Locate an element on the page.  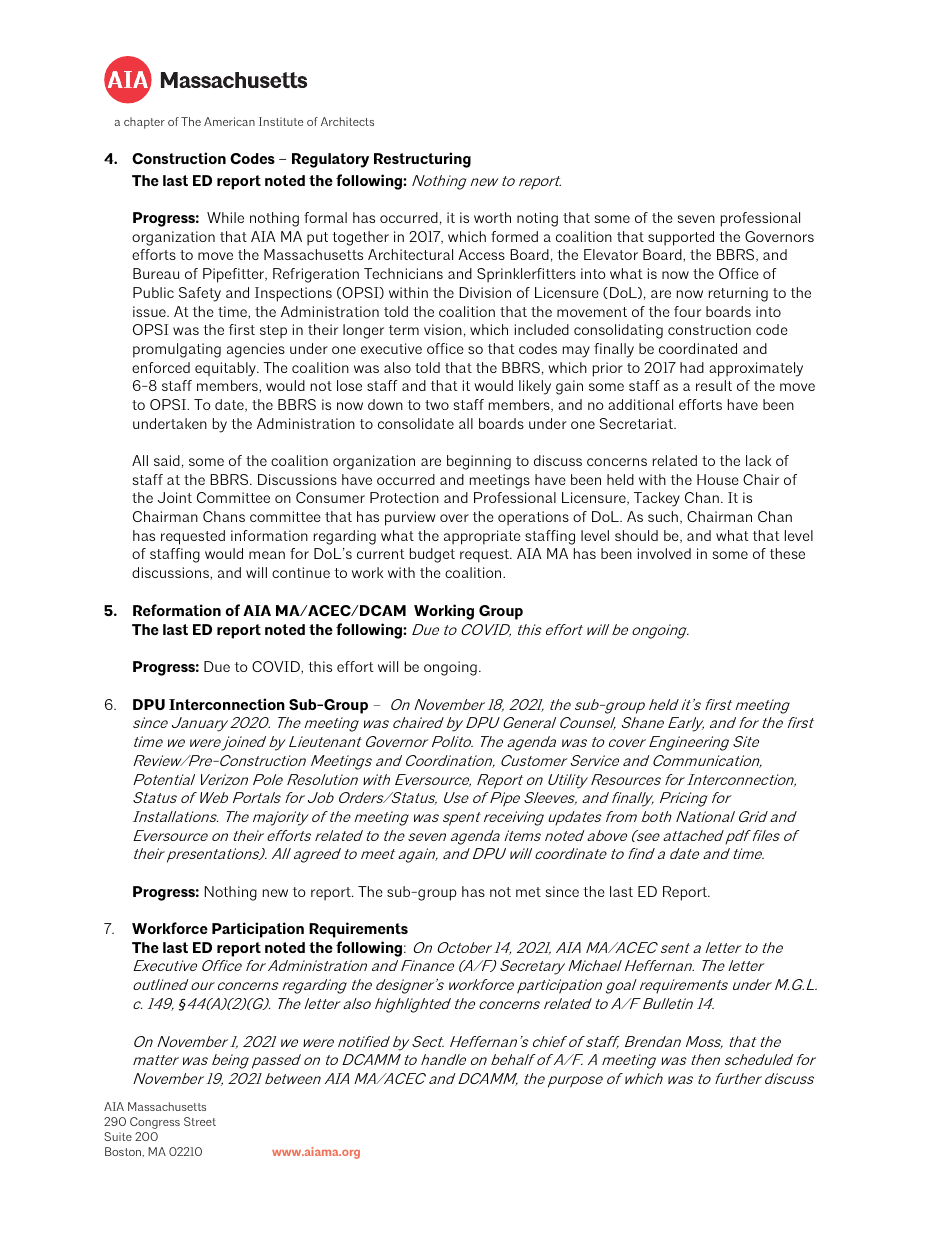
Congress is located at coordinates (155, 1123).
